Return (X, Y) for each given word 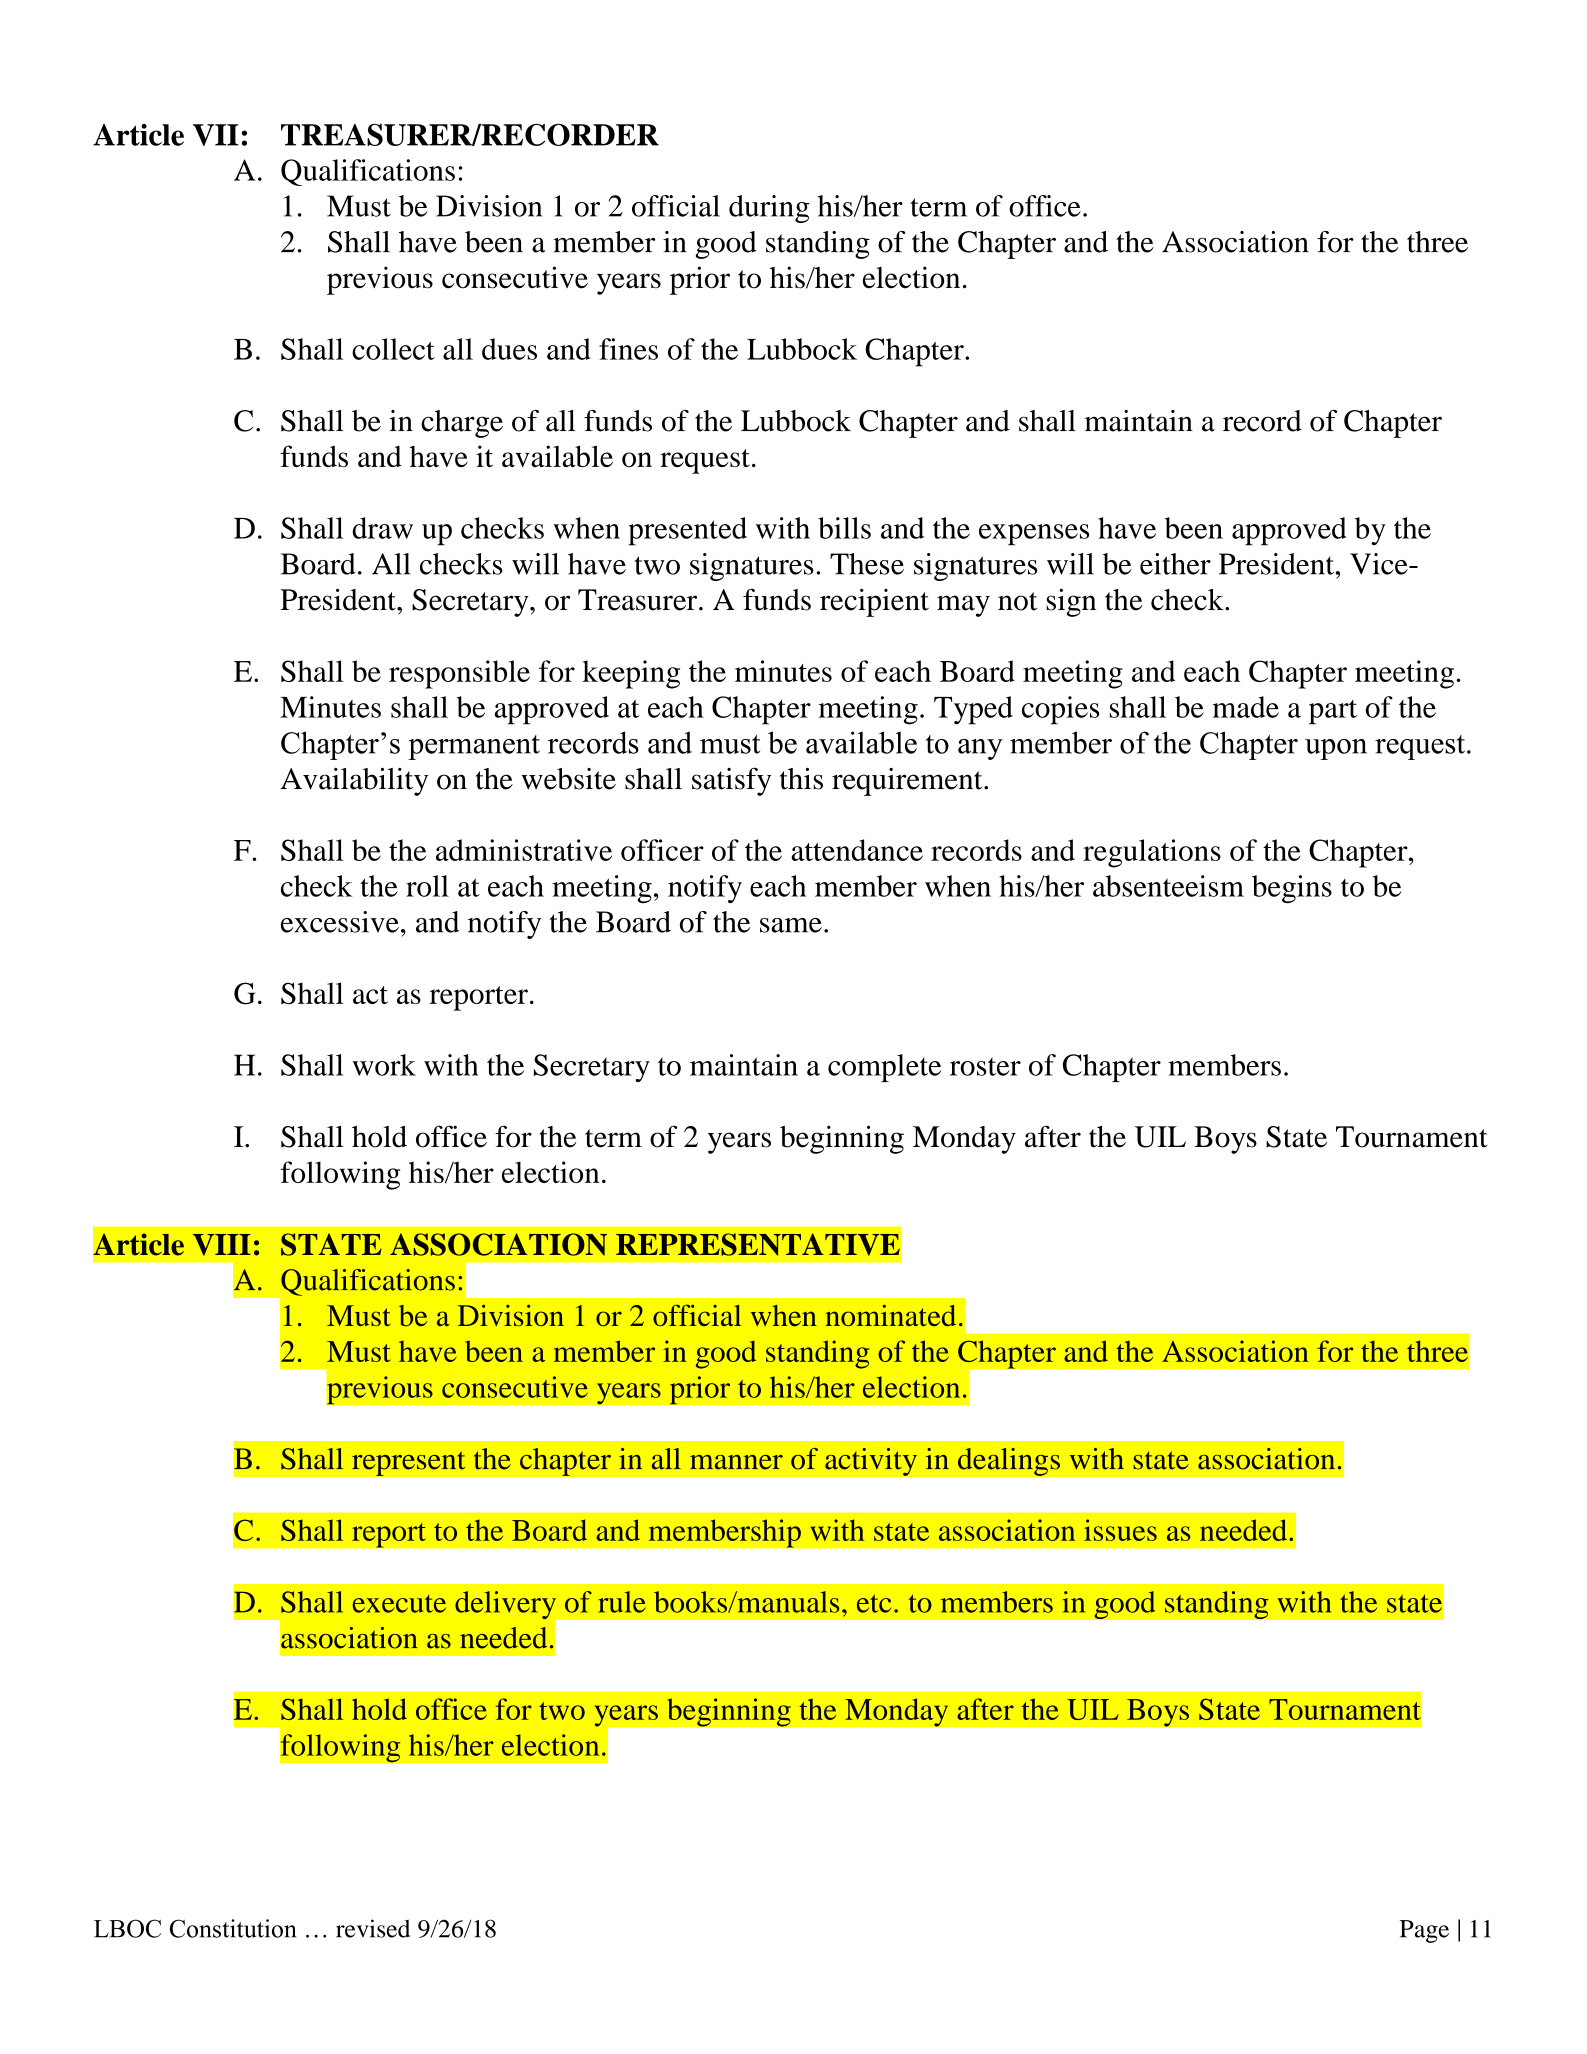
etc (874, 1603)
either (1175, 564)
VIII (222, 1245)
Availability (354, 782)
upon (1336, 749)
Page (1424, 1931)
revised (373, 1928)
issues (1120, 1530)
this (801, 779)
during (769, 209)
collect (393, 349)
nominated (891, 1315)
